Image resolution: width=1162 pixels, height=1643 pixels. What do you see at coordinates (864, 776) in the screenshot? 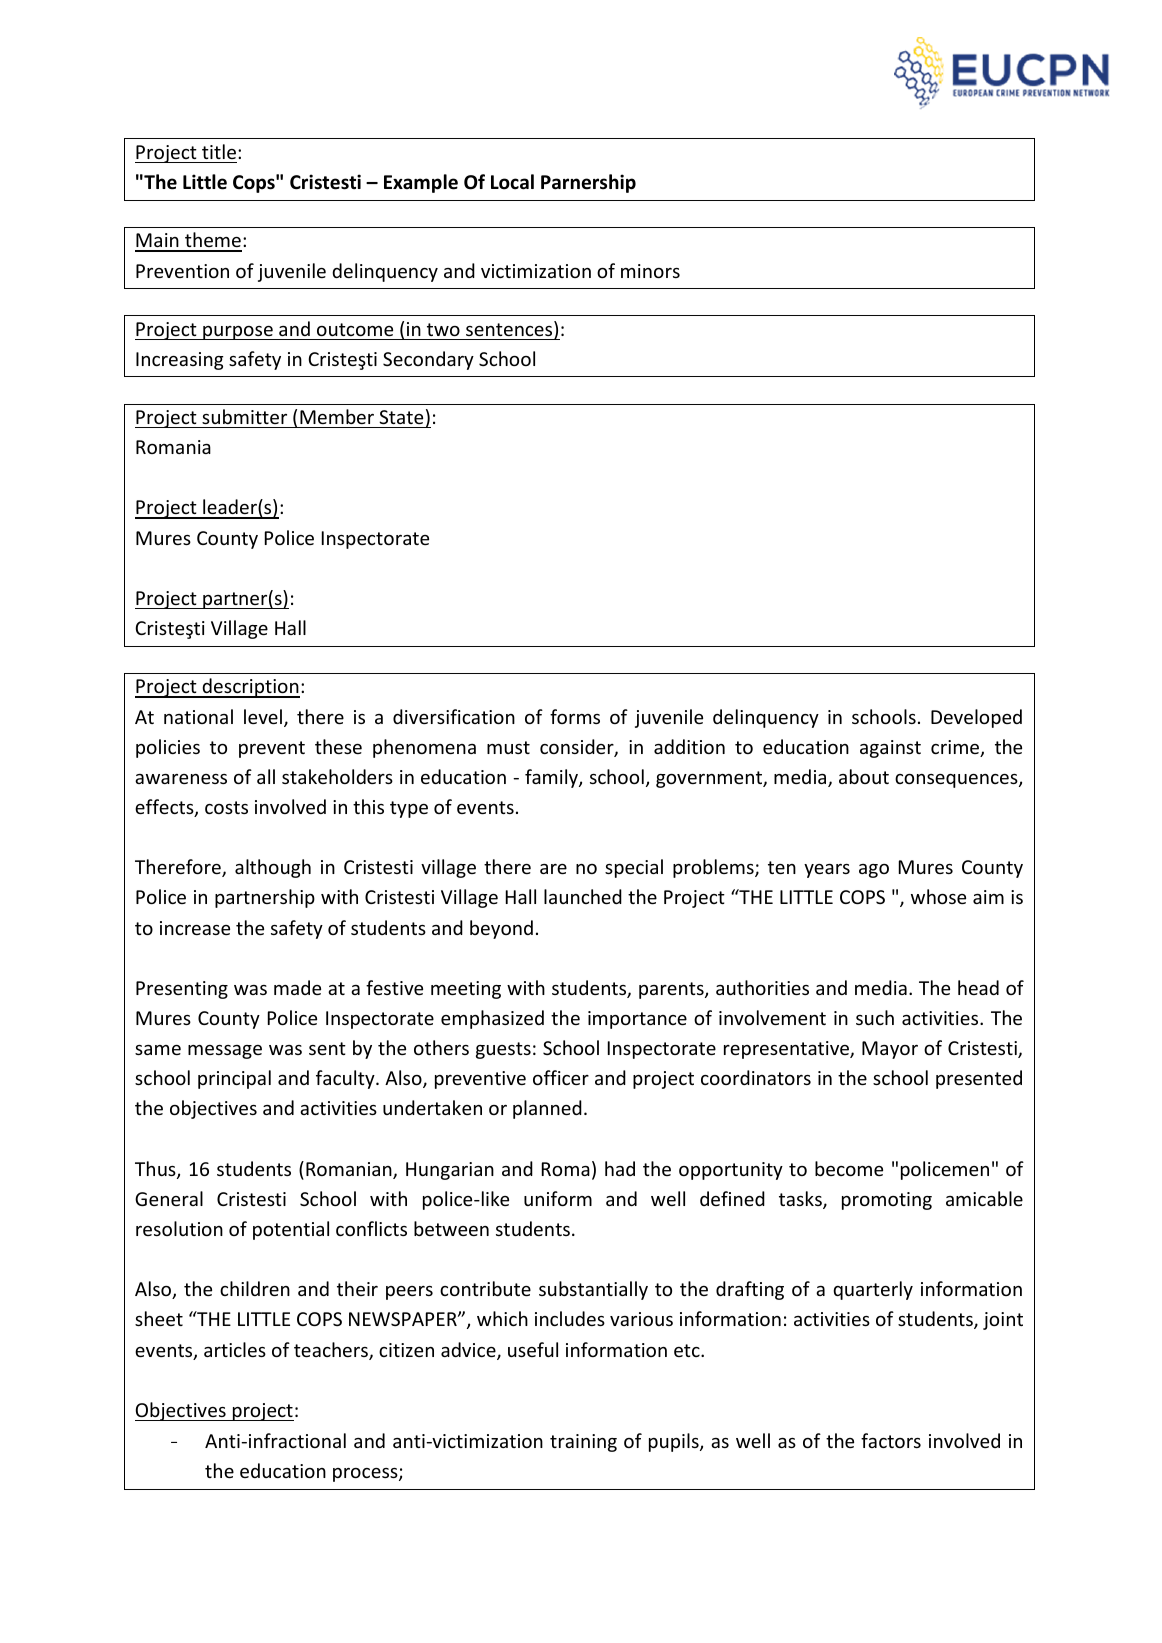
I see `about` at bounding box center [864, 776].
